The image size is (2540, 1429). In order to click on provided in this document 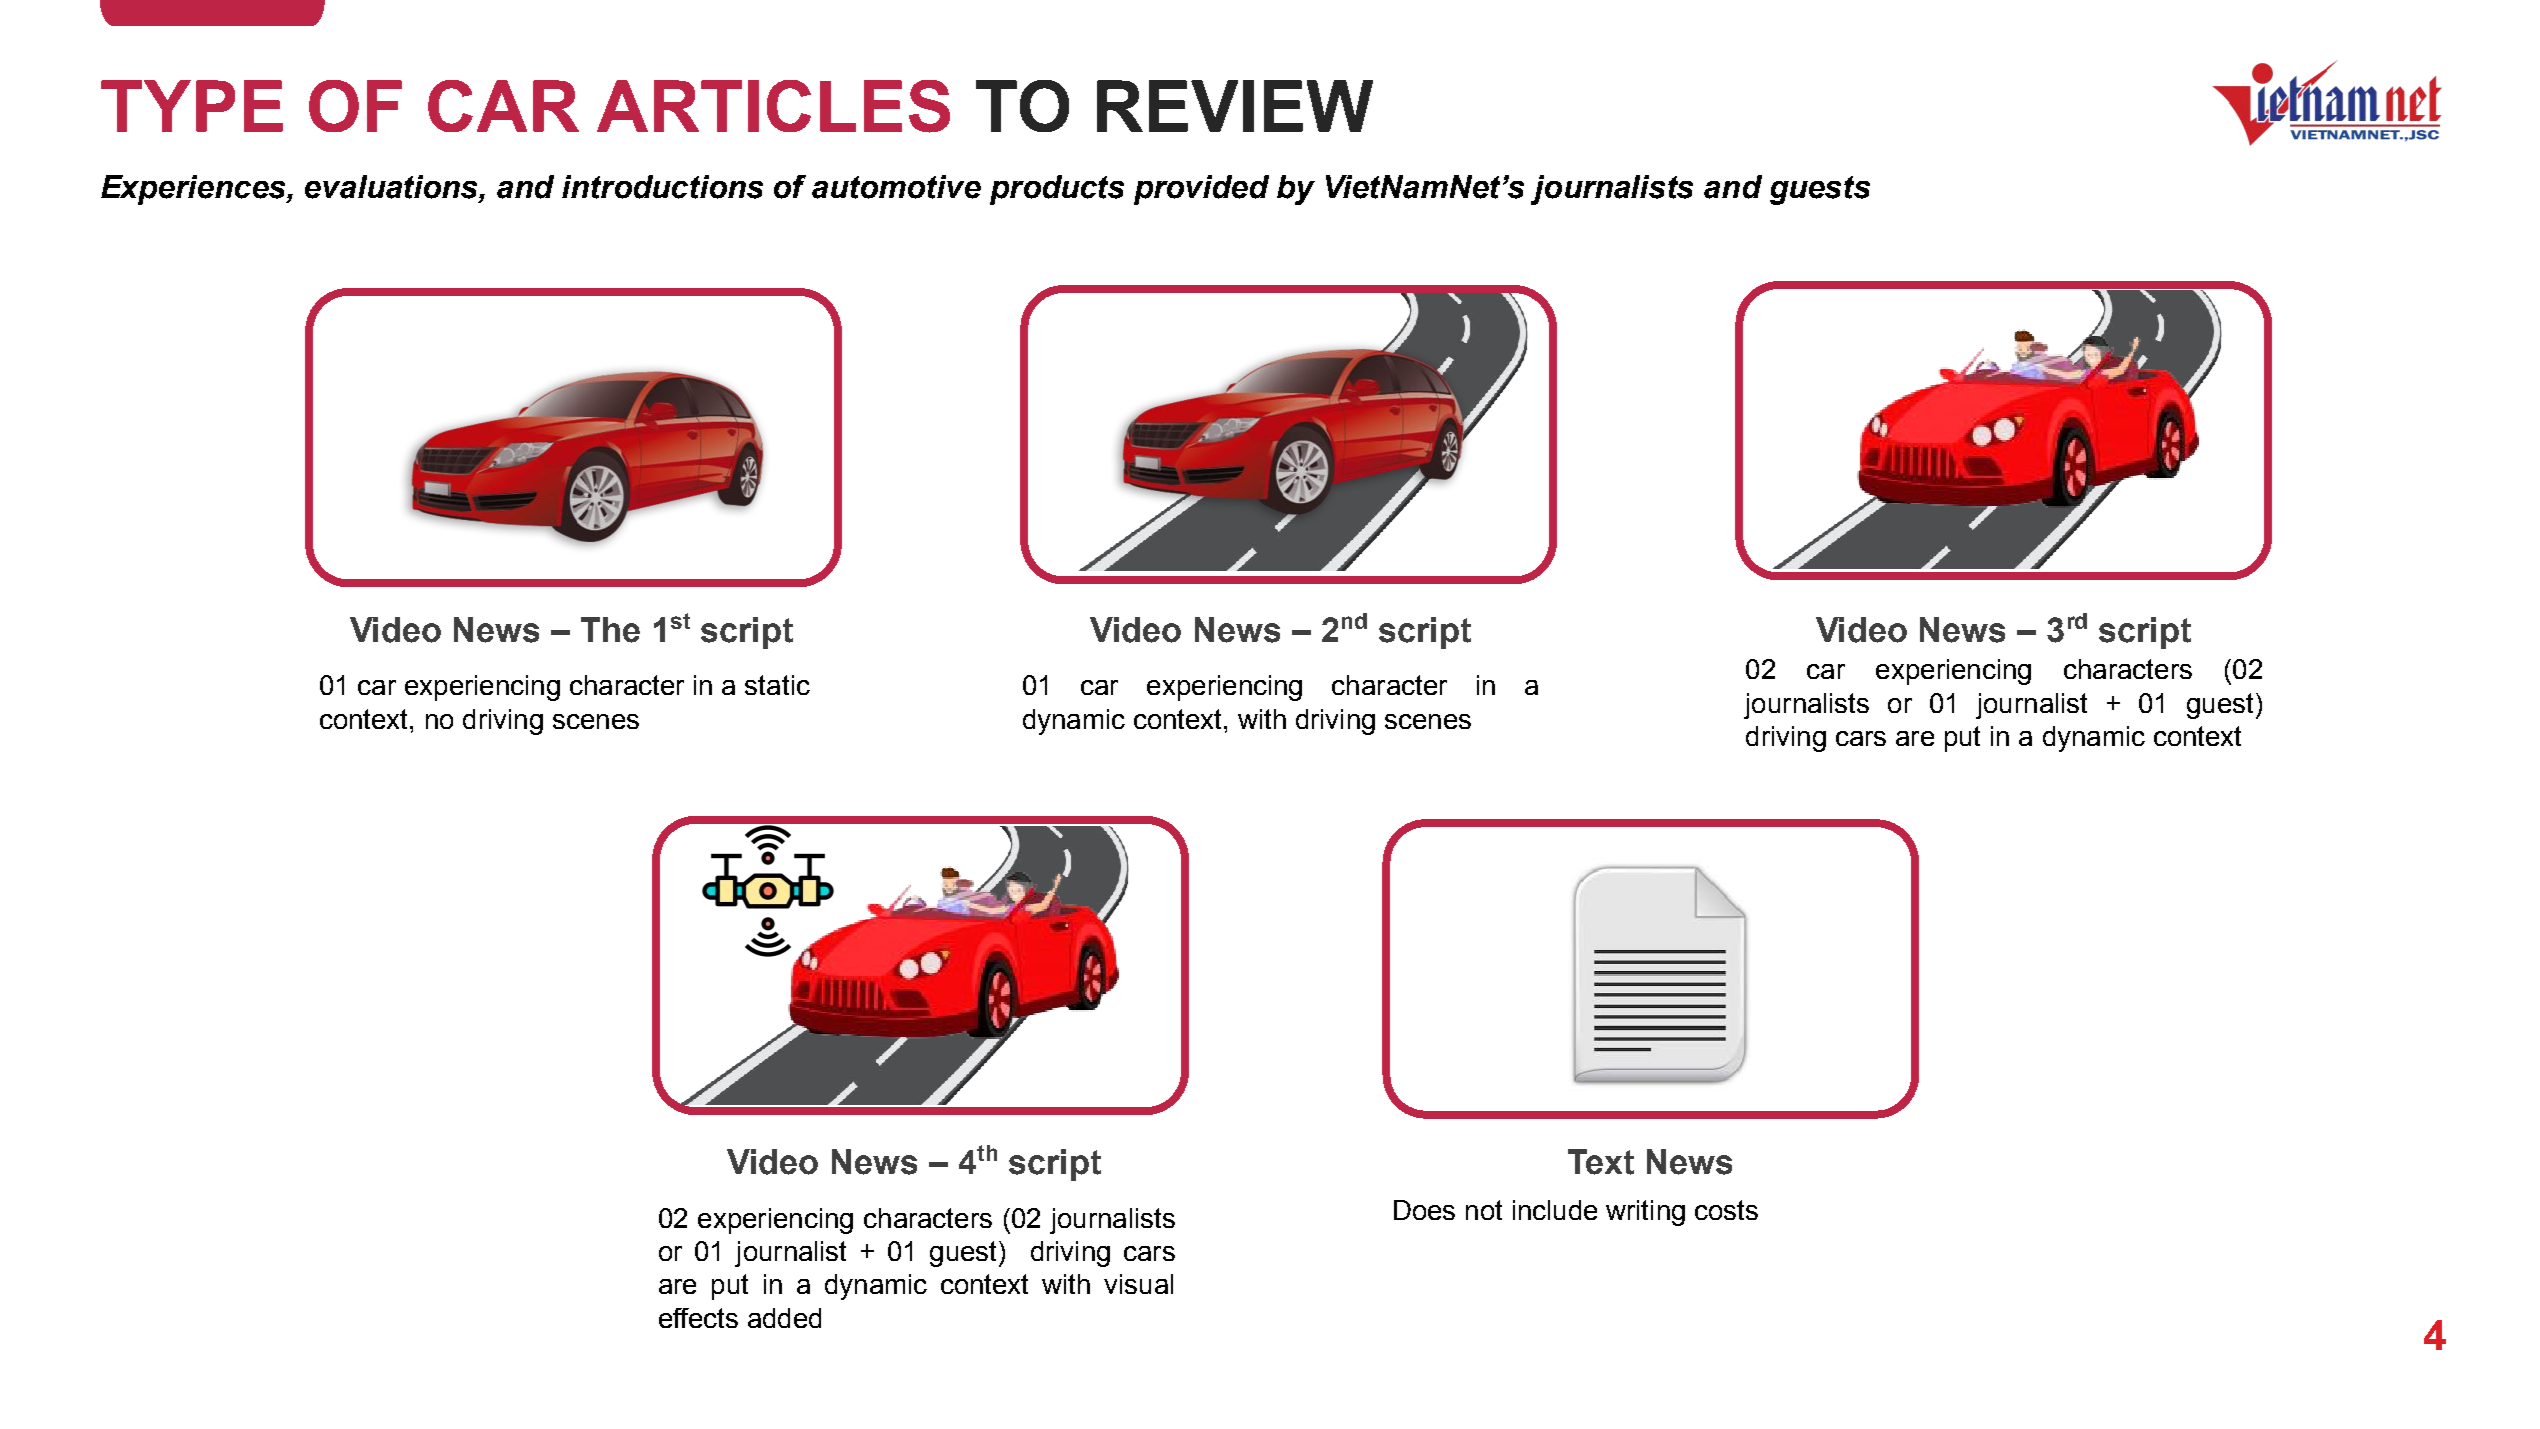, I will do `click(1201, 190)`.
